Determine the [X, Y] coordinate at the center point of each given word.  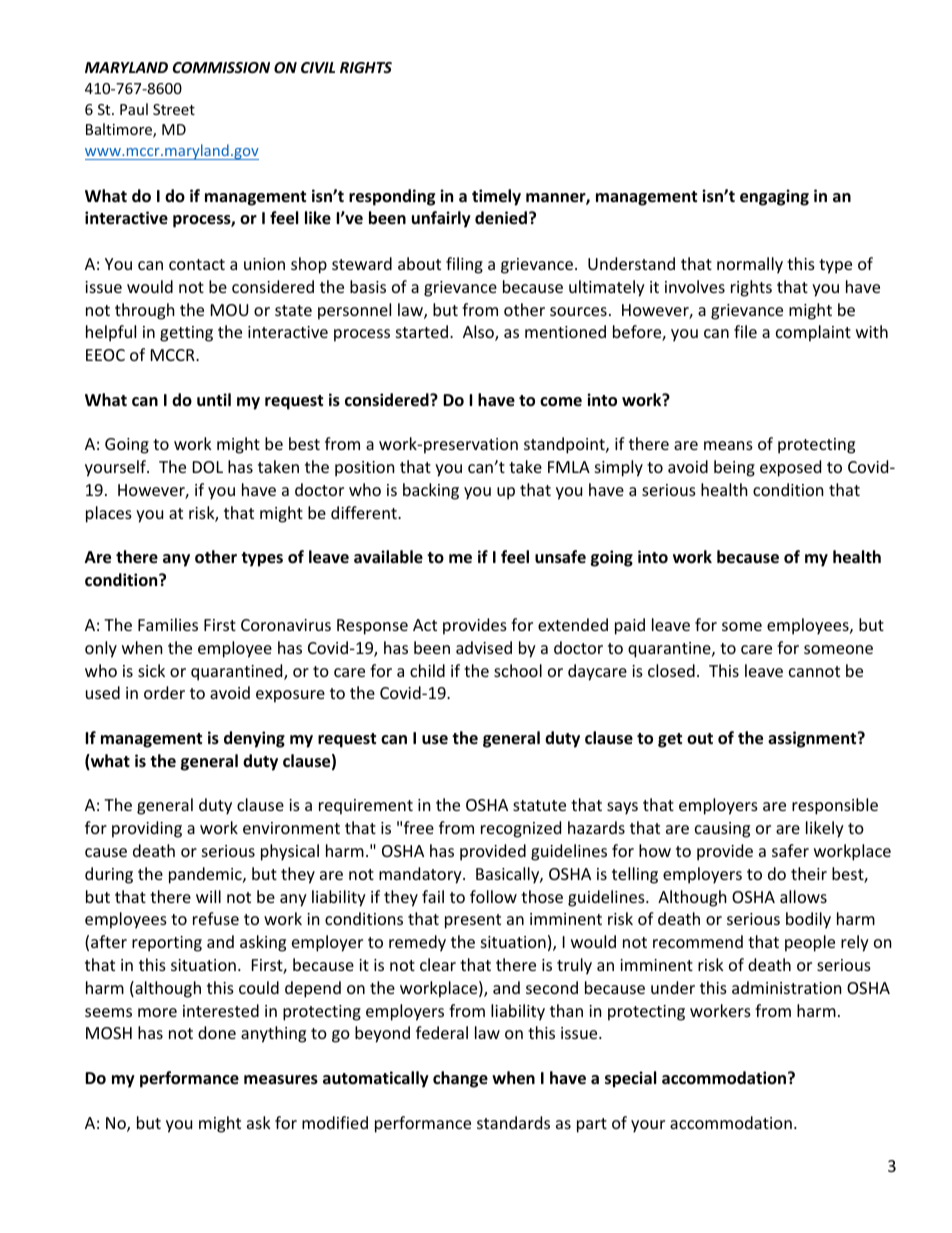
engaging [774, 197]
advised [484, 647]
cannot [814, 671]
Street [174, 109]
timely [496, 197]
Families [168, 624]
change [460, 1079]
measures [281, 1080]
